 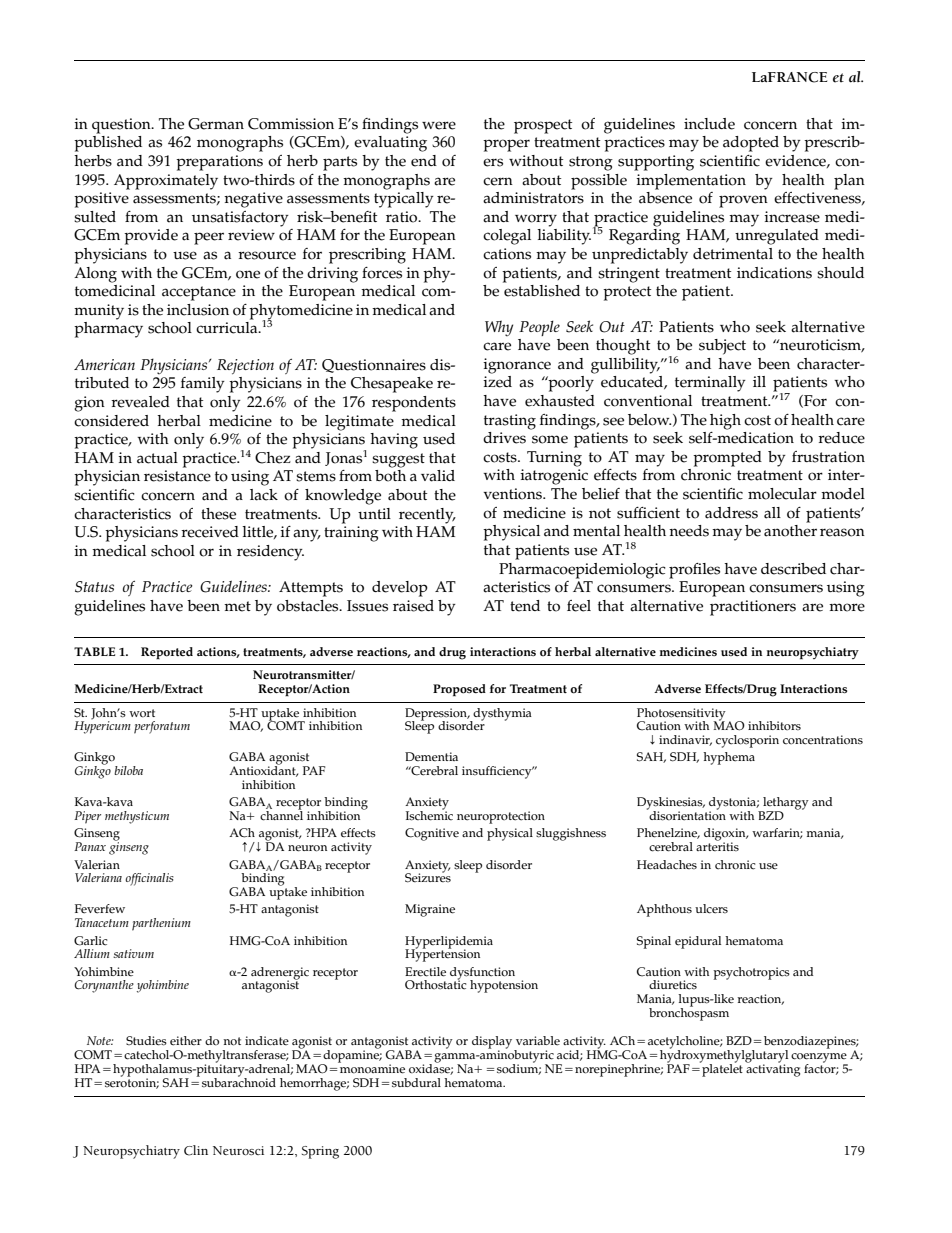 I want to click on valid, so click(x=438, y=476).
